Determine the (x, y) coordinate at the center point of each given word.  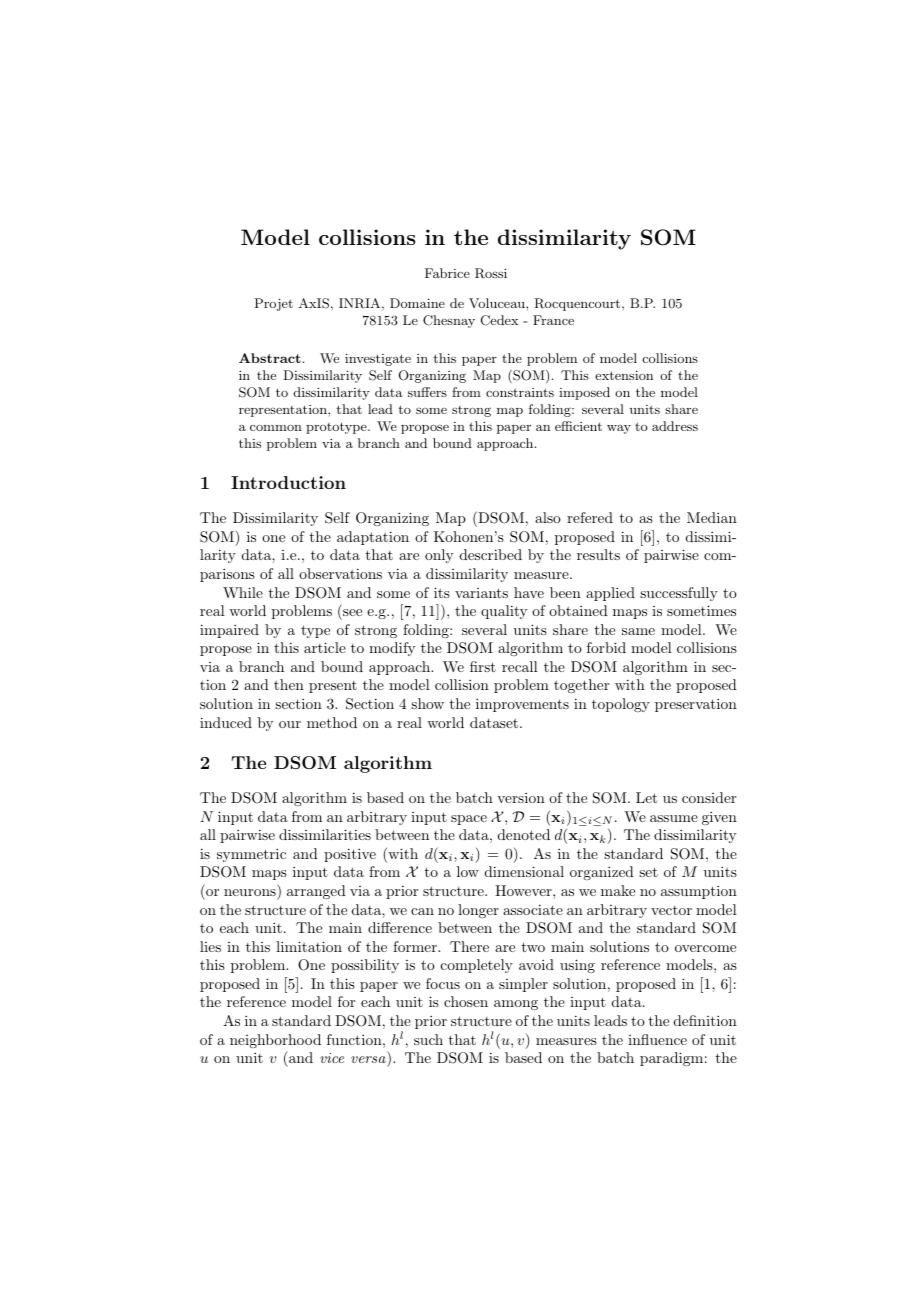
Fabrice (447, 273)
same (638, 631)
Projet (273, 304)
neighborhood (275, 1041)
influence (657, 1039)
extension (624, 375)
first (483, 666)
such (428, 1039)
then (289, 684)
